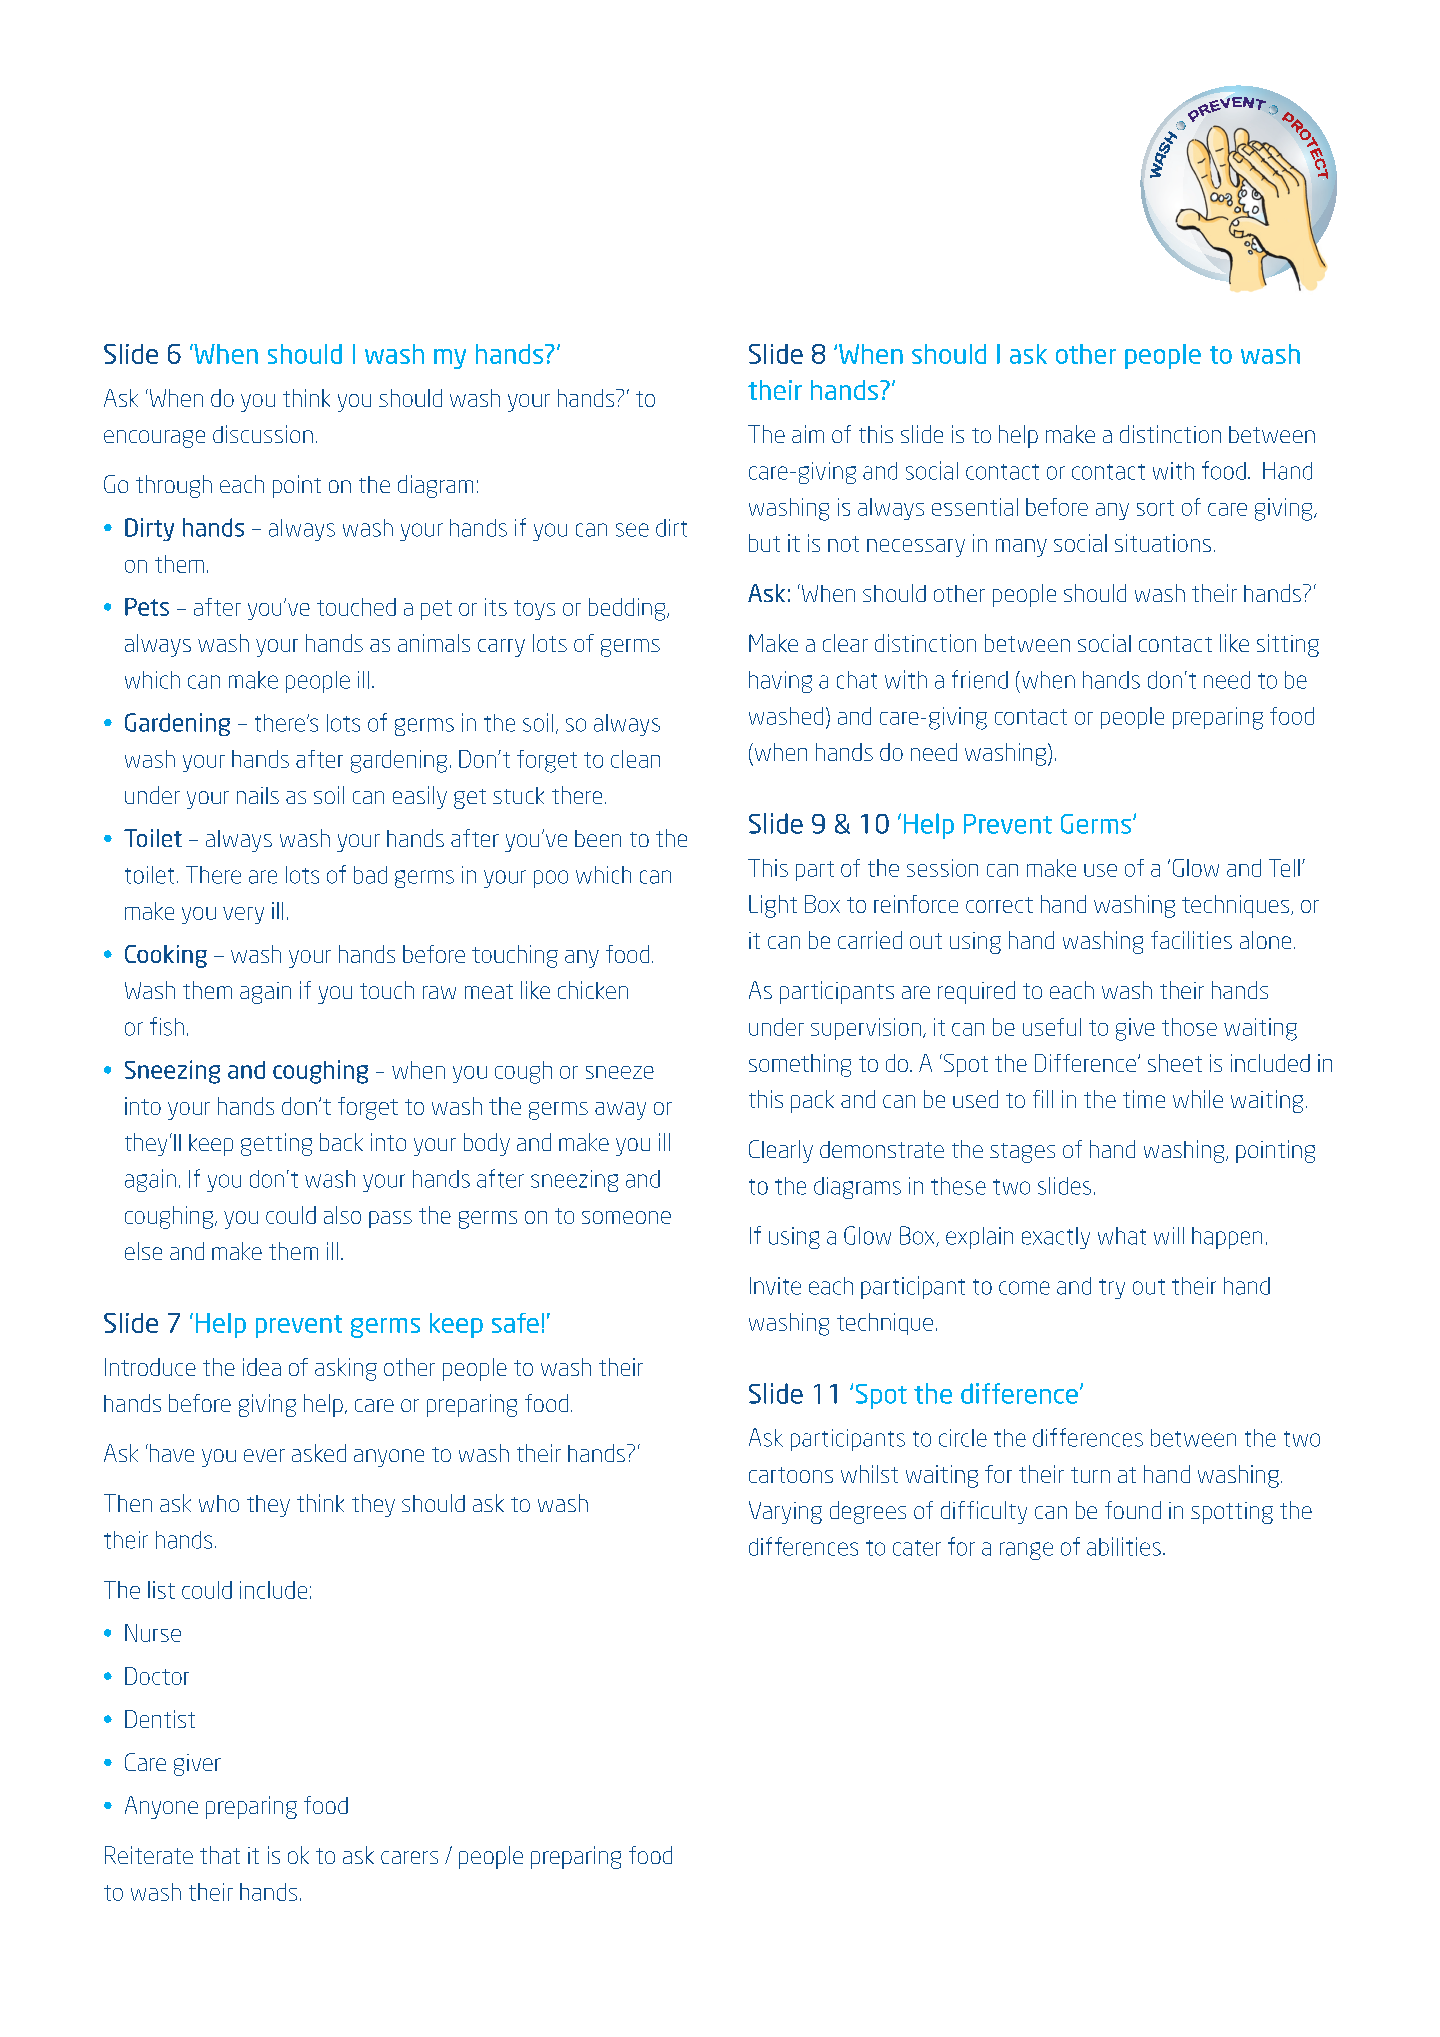 The width and height of the screenshot is (1440, 2037). Describe the element at coordinates (1124, 1546) in the screenshot. I see `abilities` at that location.
